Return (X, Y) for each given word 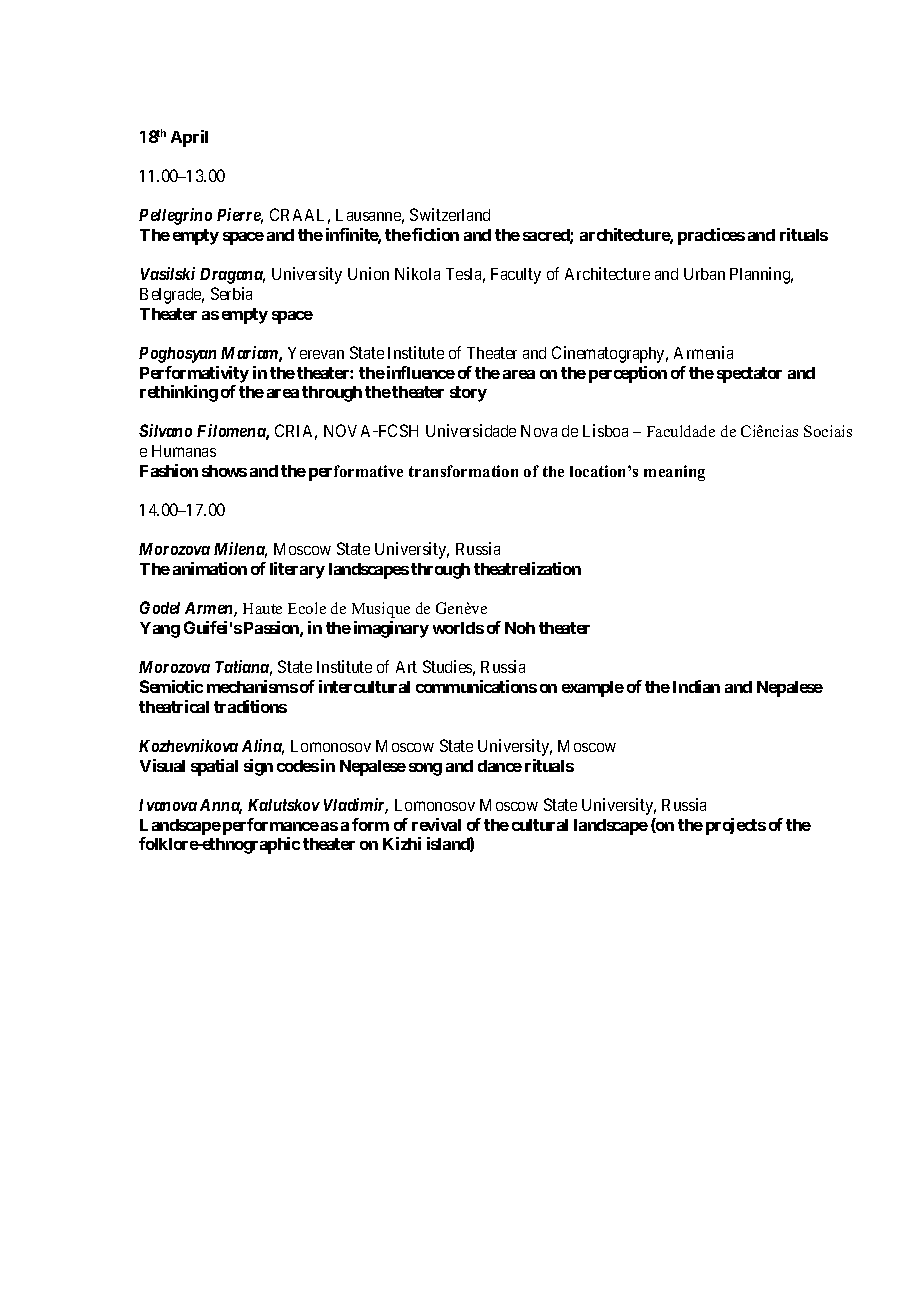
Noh (520, 628)
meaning (674, 473)
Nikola (417, 273)
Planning (761, 275)
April (189, 138)
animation (210, 568)
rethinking (179, 393)
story (468, 394)
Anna (221, 806)
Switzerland (450, 214)
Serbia (231, 293)
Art (406, 667)
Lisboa (605, 430)
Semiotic (171, 686)
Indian (696, 686)
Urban (704, 274)
